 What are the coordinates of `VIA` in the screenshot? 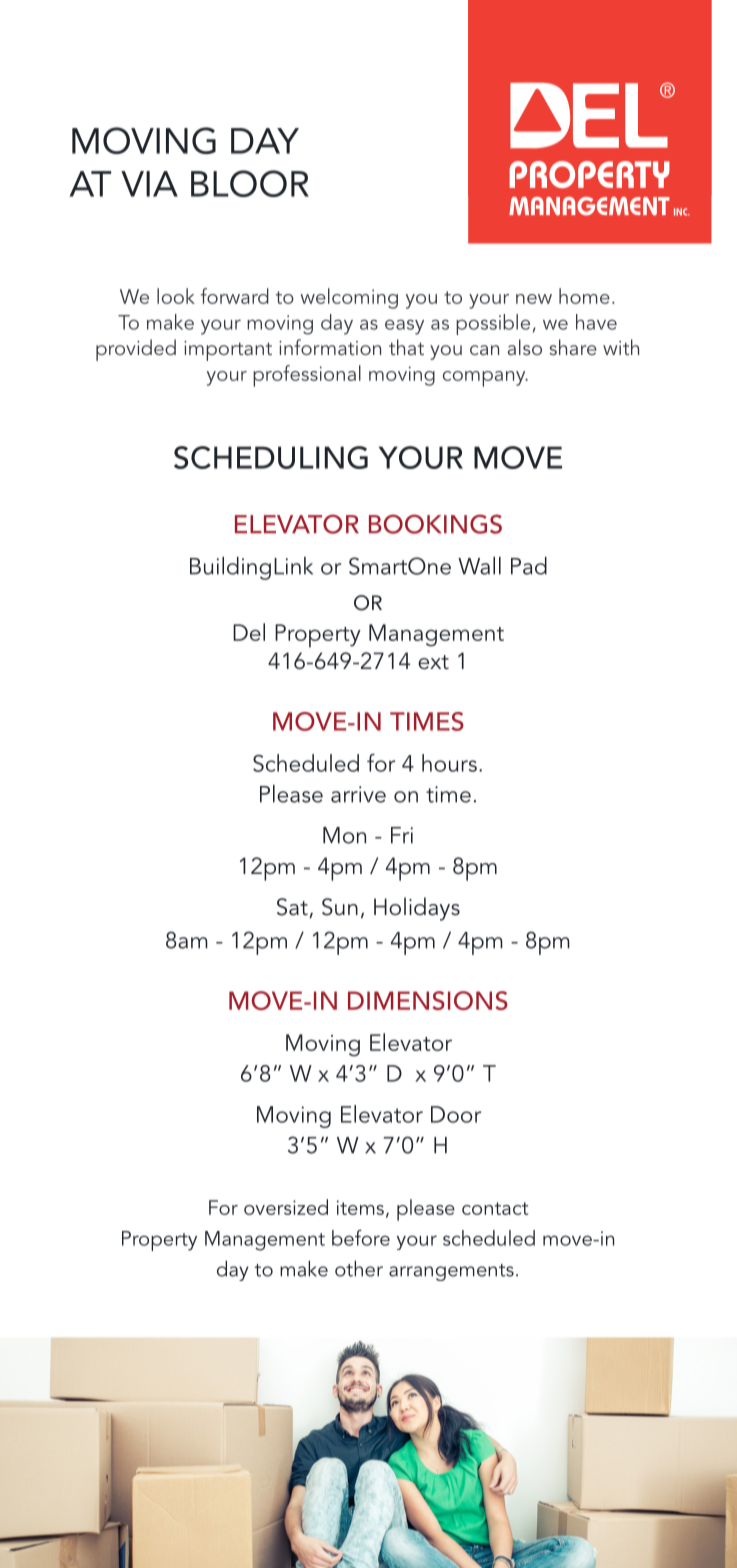 It's located at (149, 184).
